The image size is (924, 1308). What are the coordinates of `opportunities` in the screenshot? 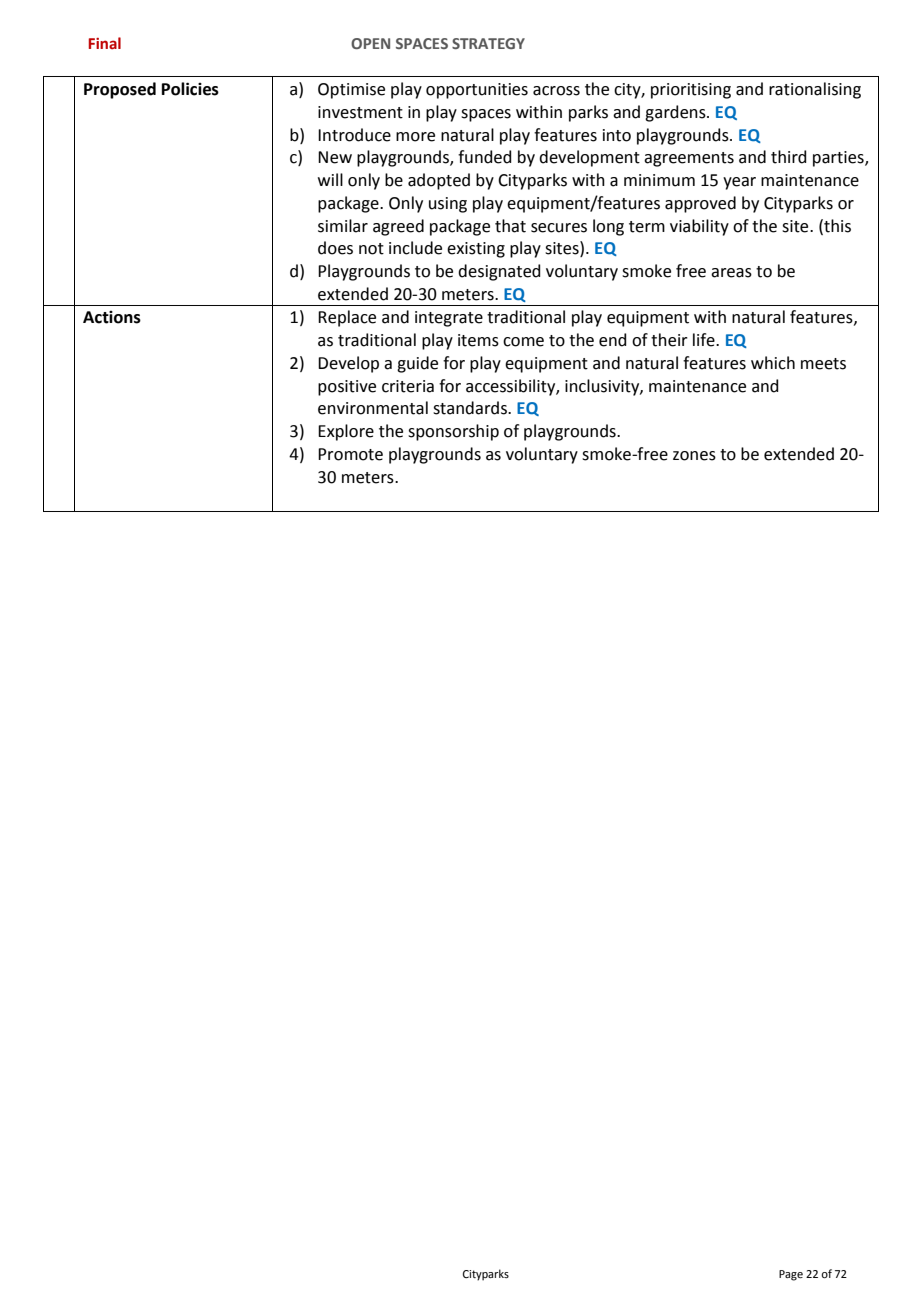 It's located at (477, 91).
